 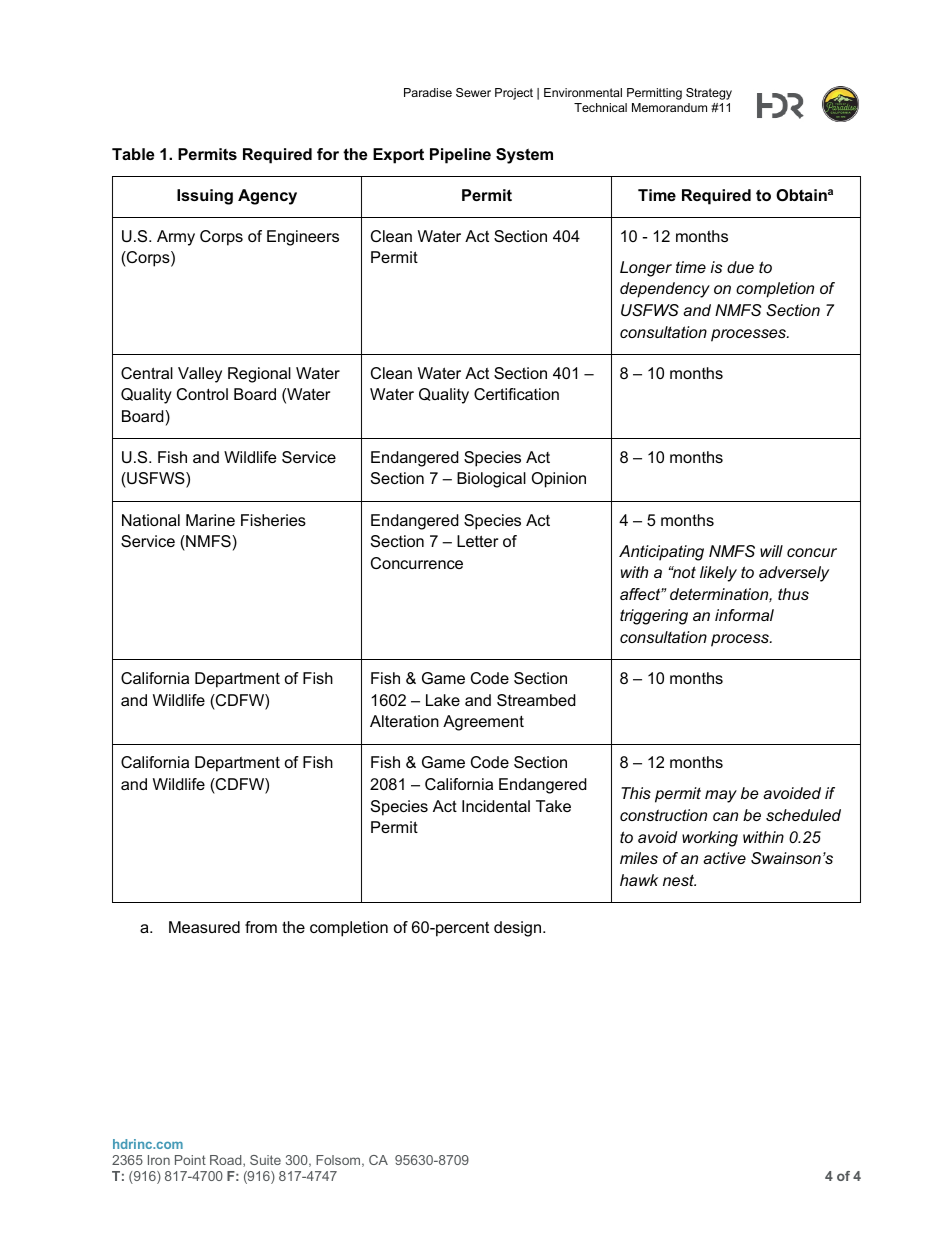 What do you see at coordinates (679, 880) in the screenshot?
I see `nest` at bounding box center [679, 880].
